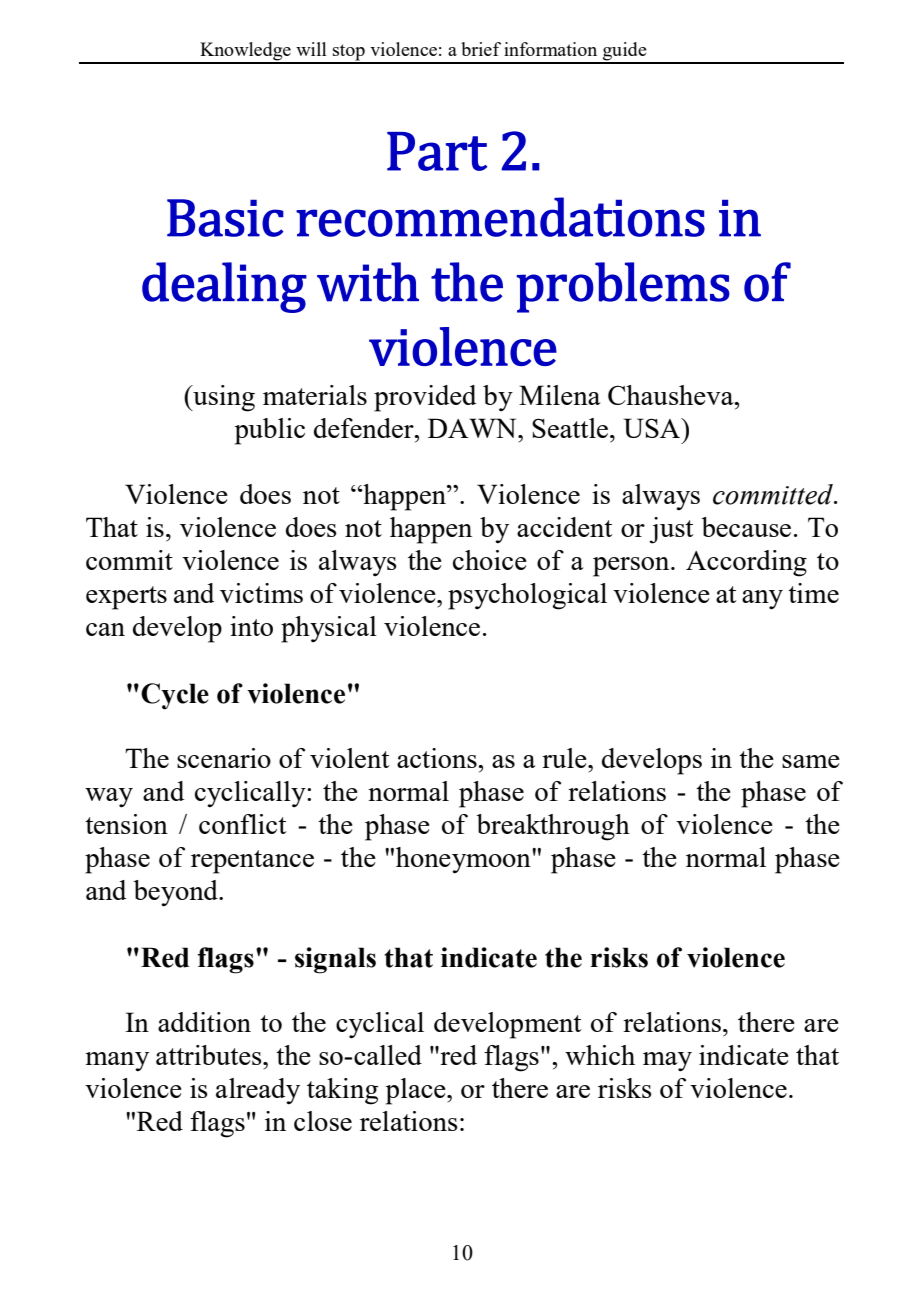 This image has width=924, height=1313. I want to click on attributes, so click(210, 1055).
